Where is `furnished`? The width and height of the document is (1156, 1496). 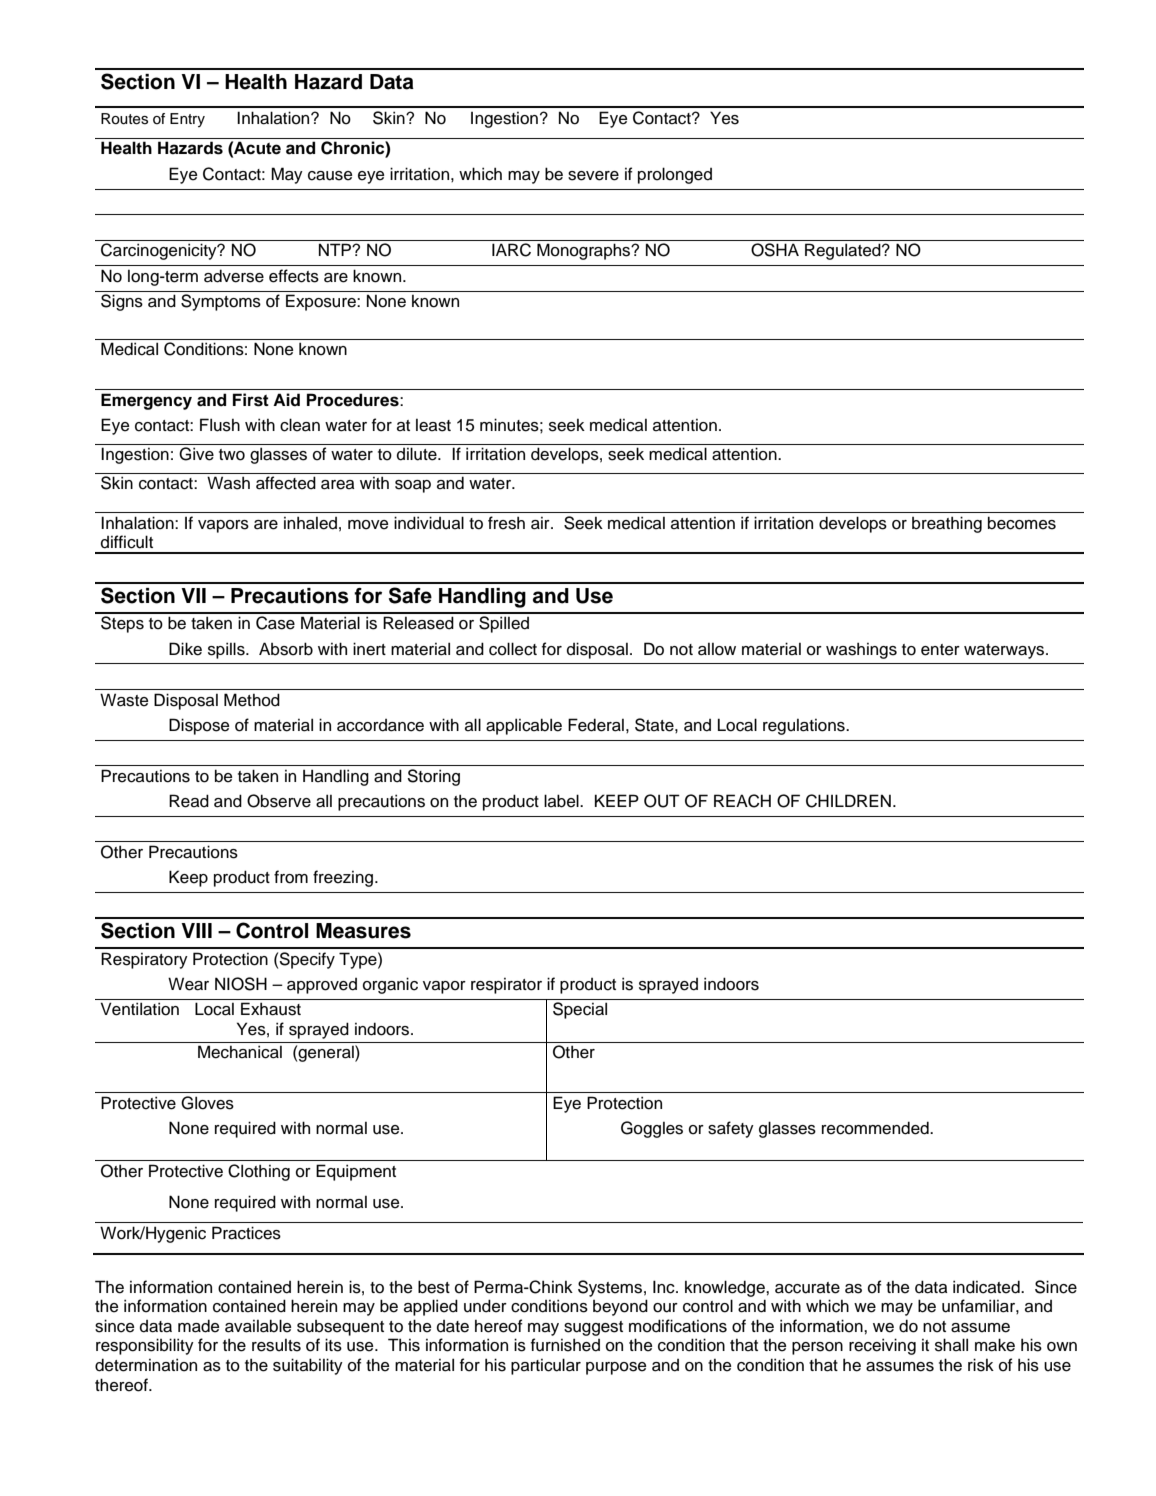 furnished is located at coordinates (565, 1345).
